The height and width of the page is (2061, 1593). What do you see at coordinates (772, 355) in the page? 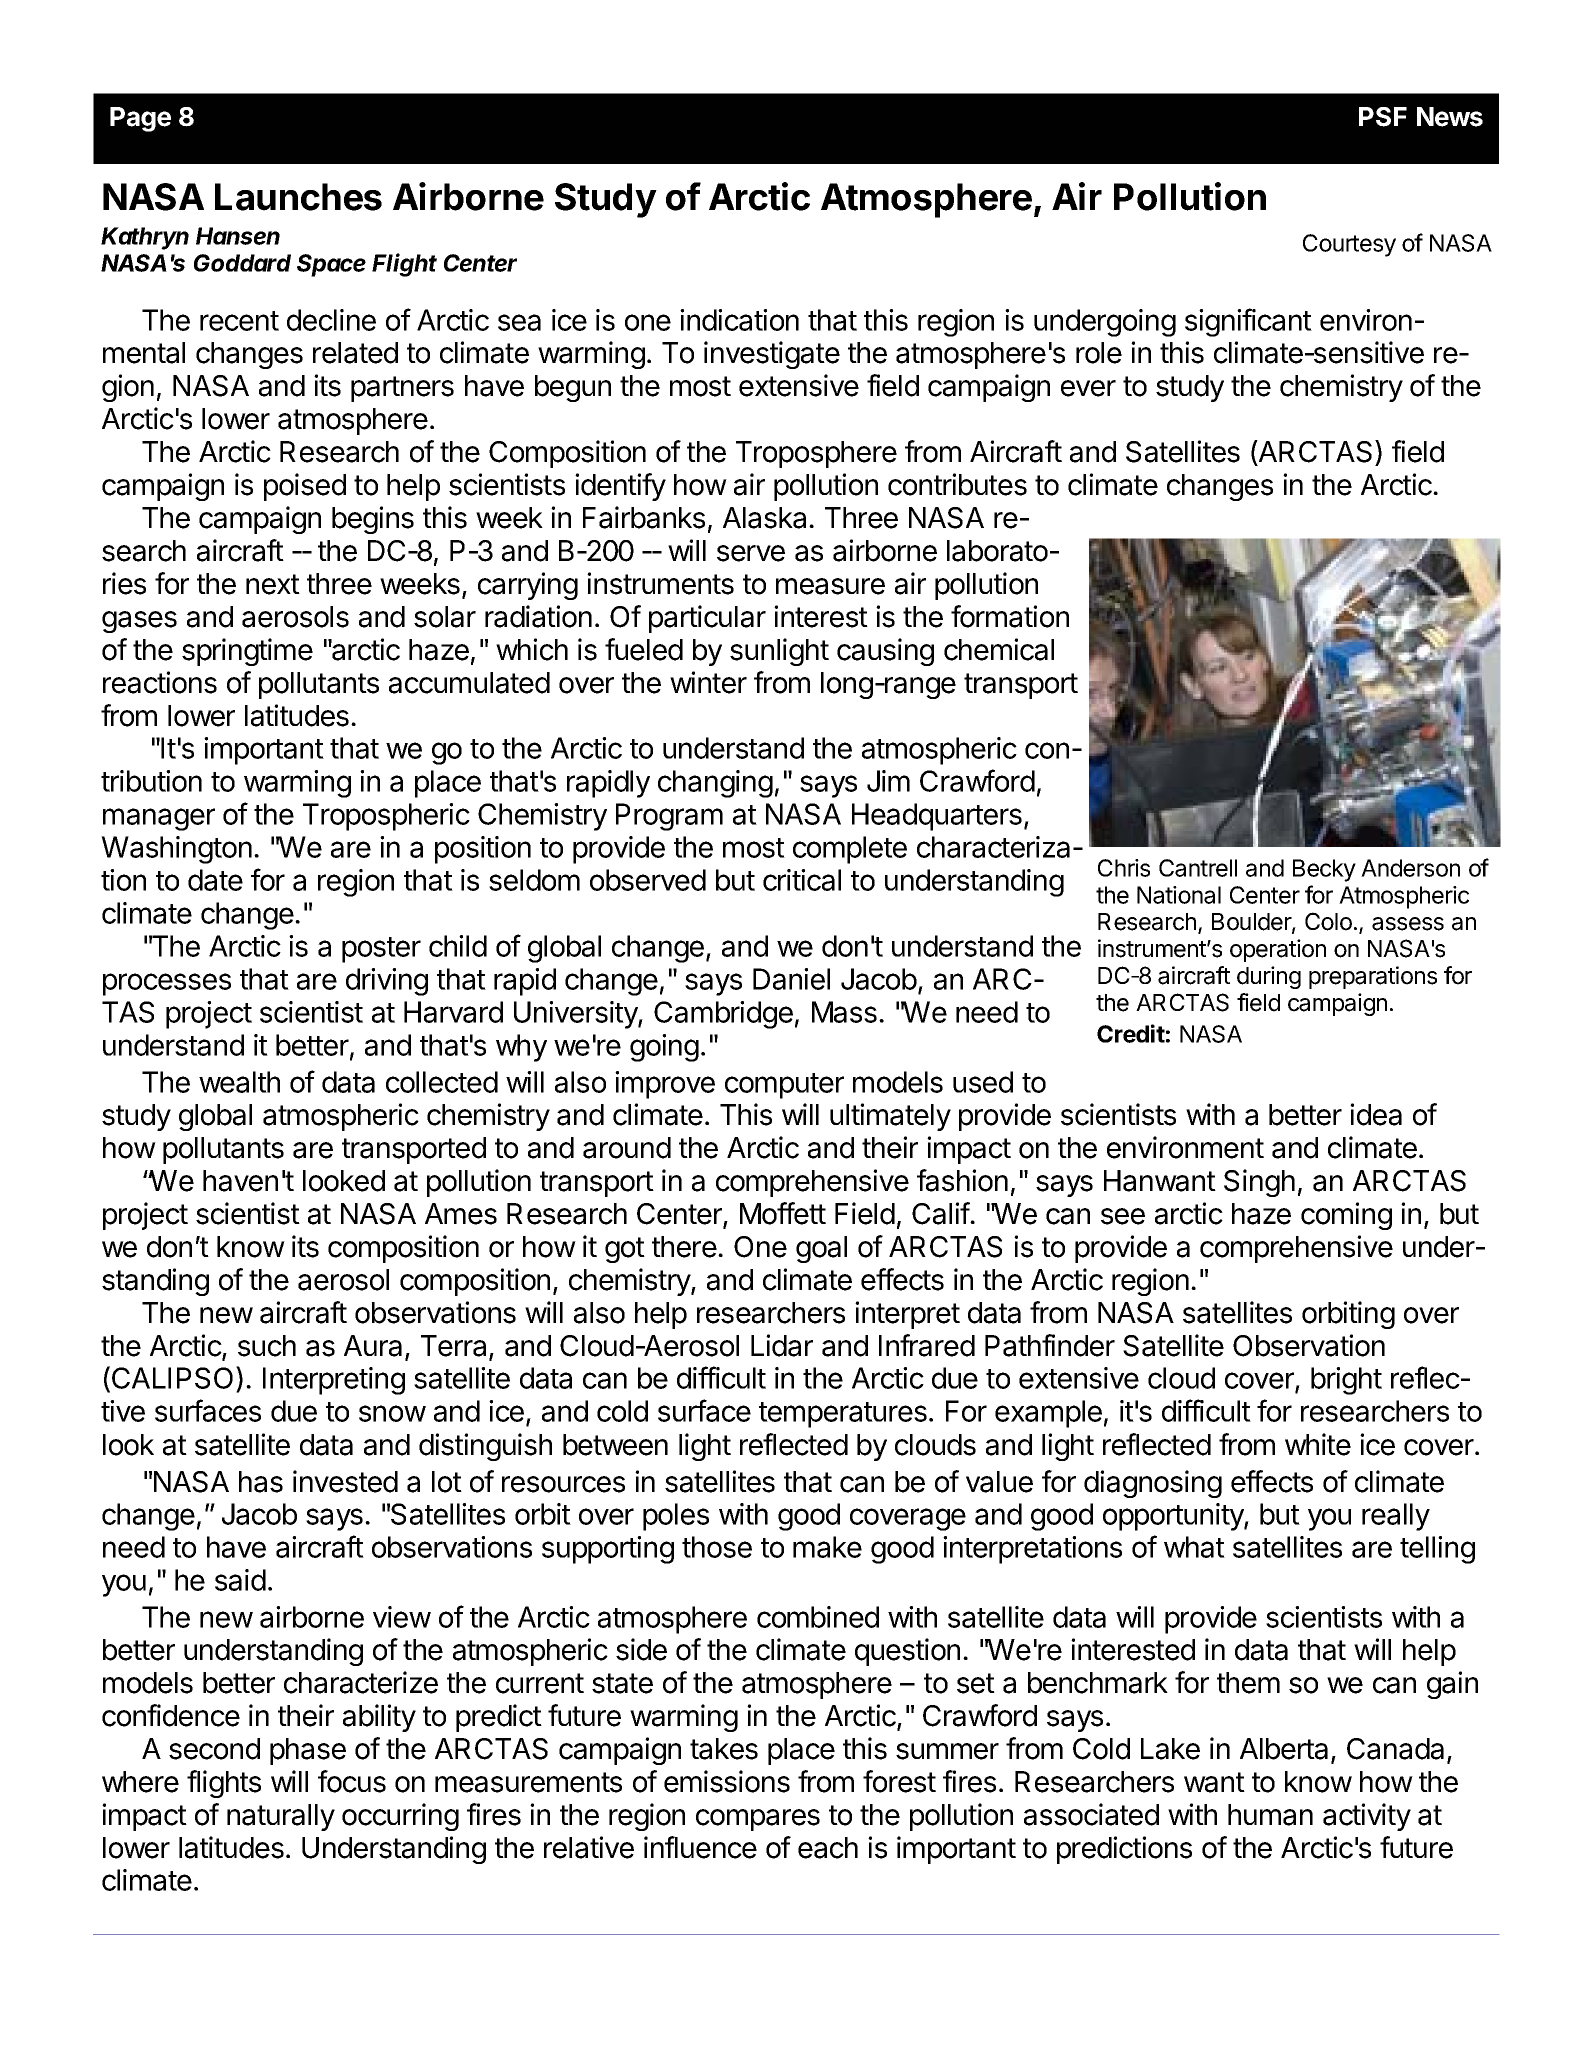
I see `investigate` at bounding box center [772, 355].
